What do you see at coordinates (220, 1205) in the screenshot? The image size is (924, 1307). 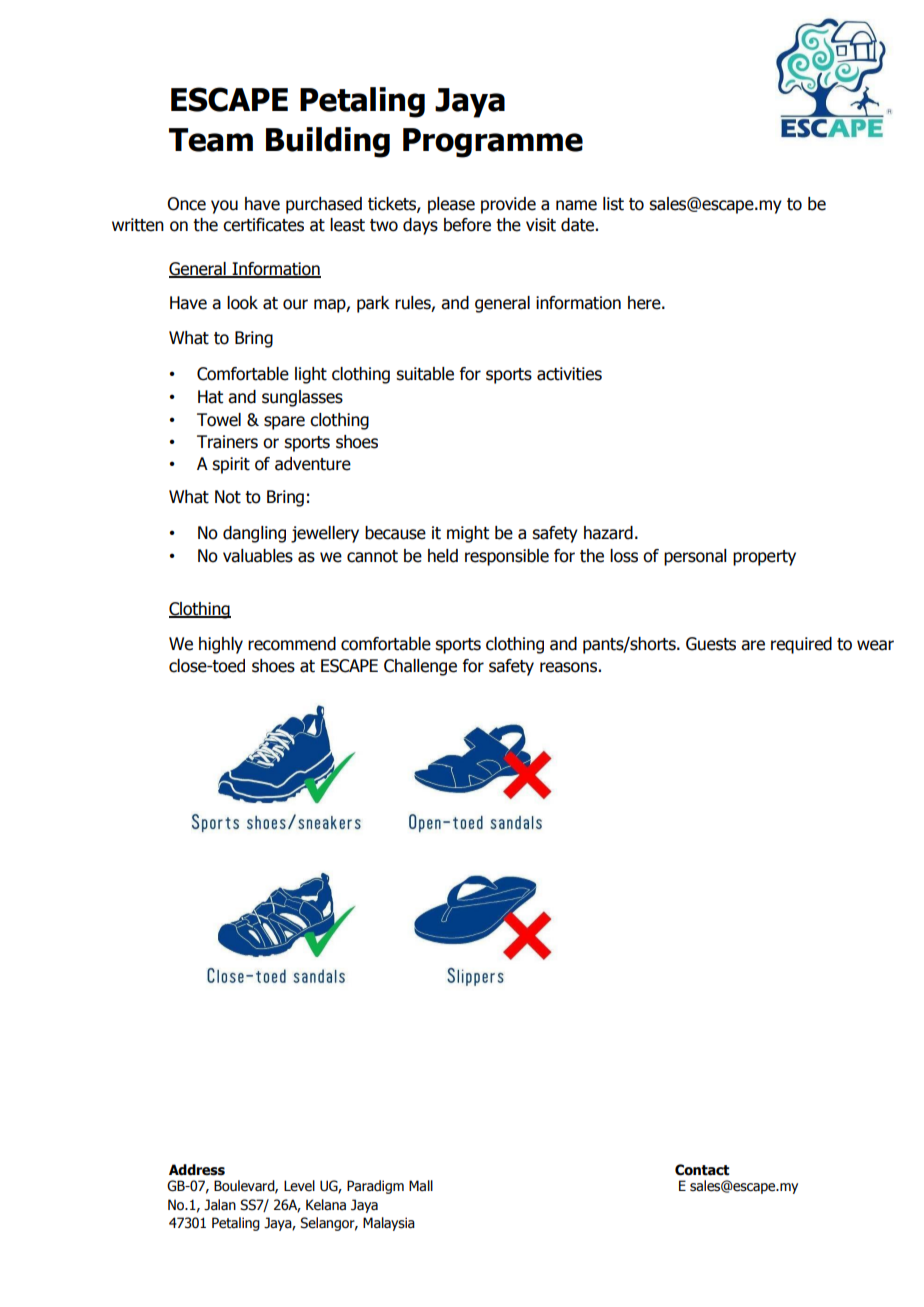 I see `Jalan` at bounding box center [220, 1205].
